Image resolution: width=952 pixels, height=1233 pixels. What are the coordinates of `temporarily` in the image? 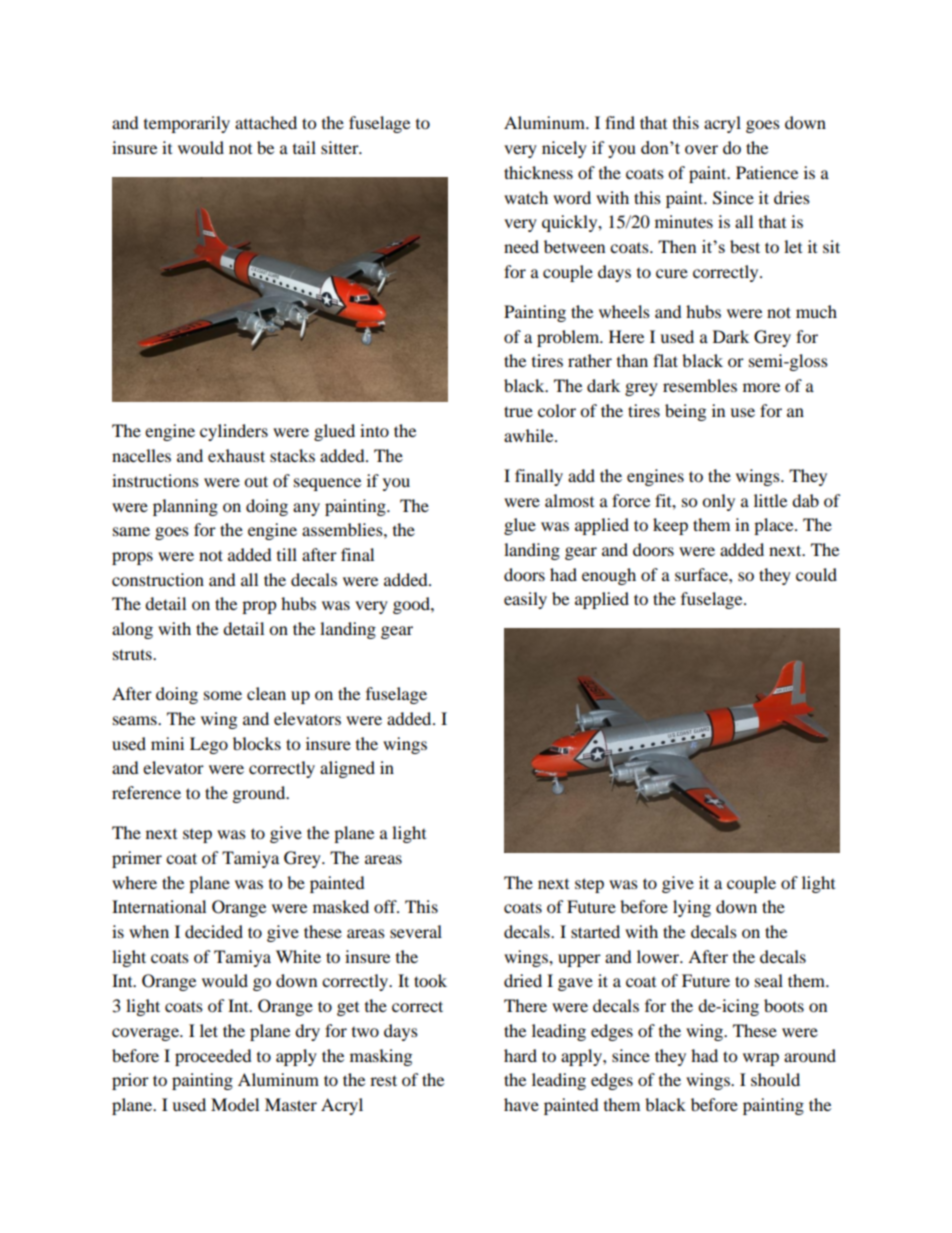 It's located at (187, 124).
